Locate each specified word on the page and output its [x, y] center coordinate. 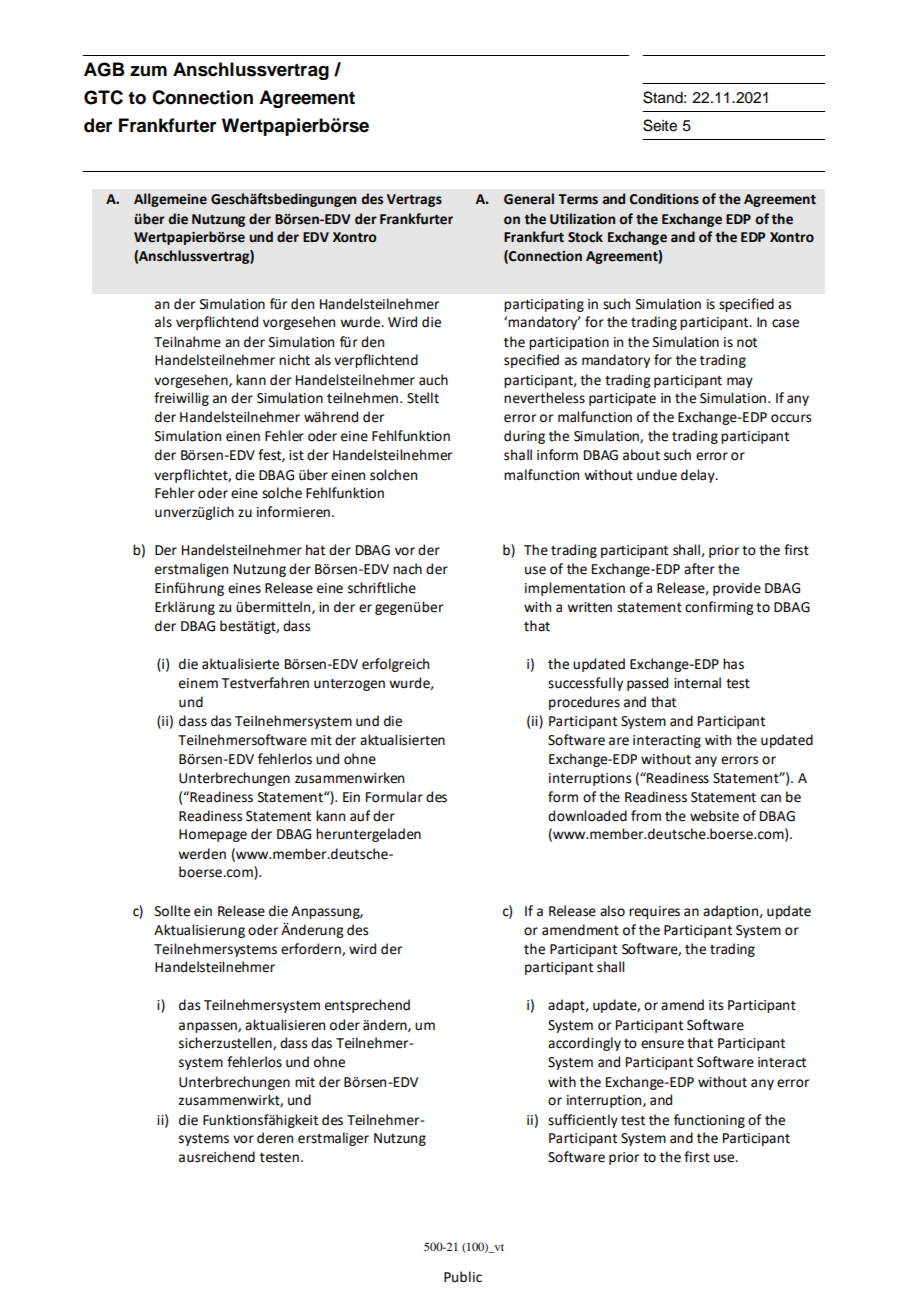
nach [407, 569]
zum [148, 71]
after [699, 569]
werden [202, 854]
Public [463, 1277]
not [747, 343]
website [714, 816]
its [716, 1005]
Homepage [213, 835]
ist [296, 455]
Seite [660, 125]
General [529, 199]
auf [360, 816]
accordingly [584, 1044]
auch [433, 380]
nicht [294, 360]
